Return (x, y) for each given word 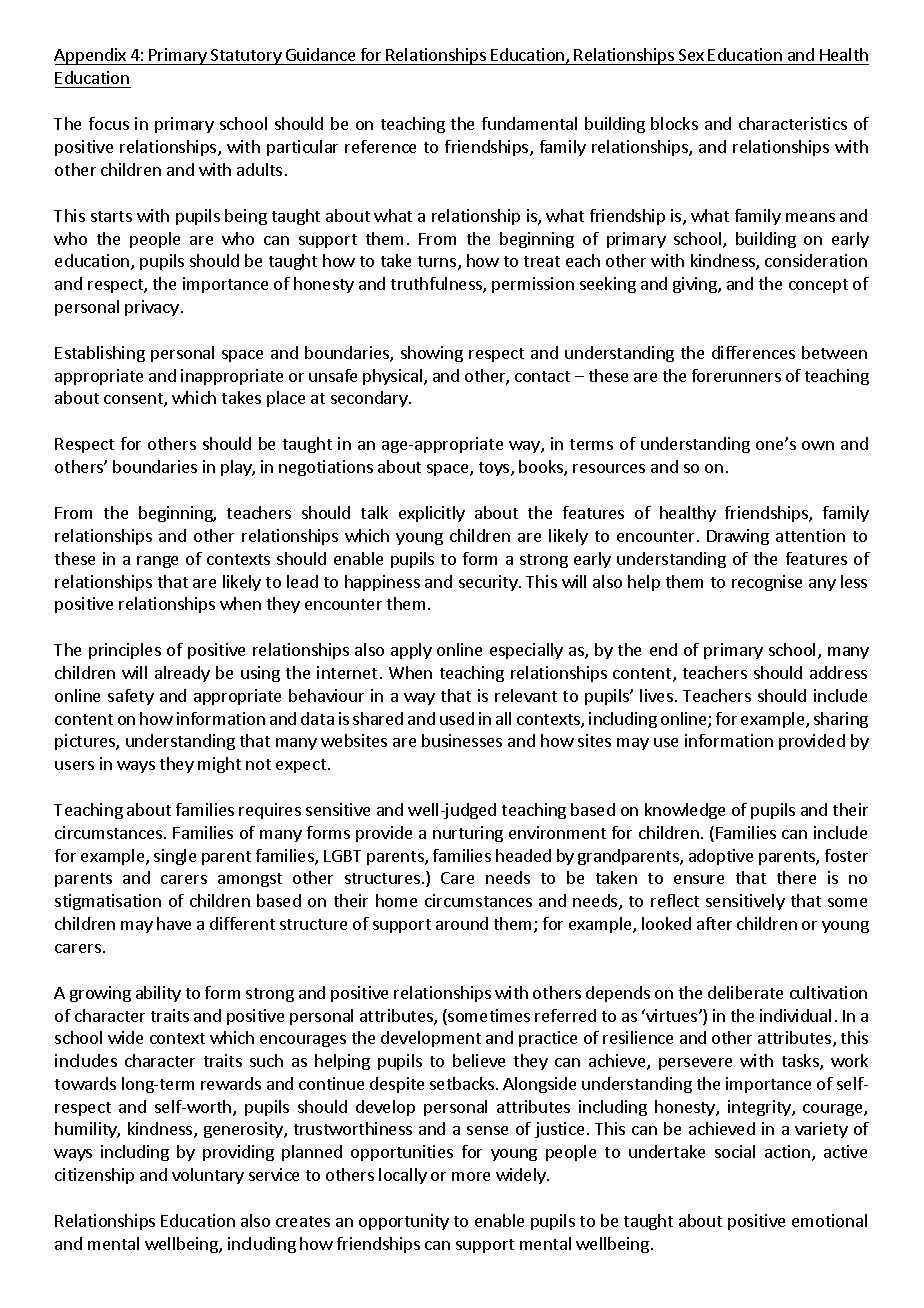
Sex (691, 55)
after (714, 923)
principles (125, 651)
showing (432, 354)
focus (109, 123)
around (462, 923)
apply (411, 651)
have (174, 923)
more (471, 1176)
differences (753, 352)
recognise (767, 583)
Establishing (100, 354)
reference (380, 146)
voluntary (208, 1176)
